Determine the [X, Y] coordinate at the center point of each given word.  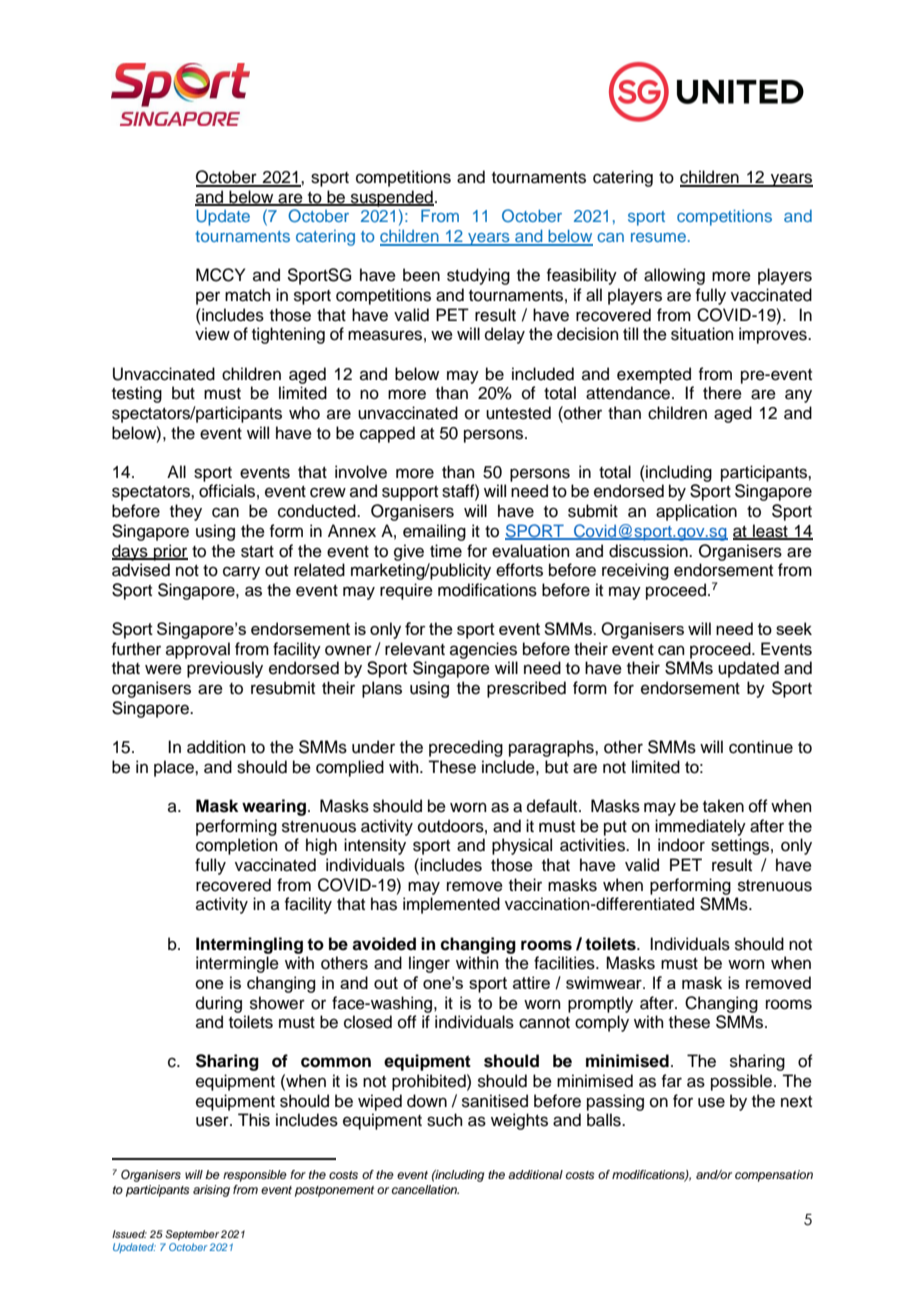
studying [478, 276]
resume [658, 237]
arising [211, 1191]
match [248, 295]
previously [225, 669]
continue [761, 747]
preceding [466, 748]
